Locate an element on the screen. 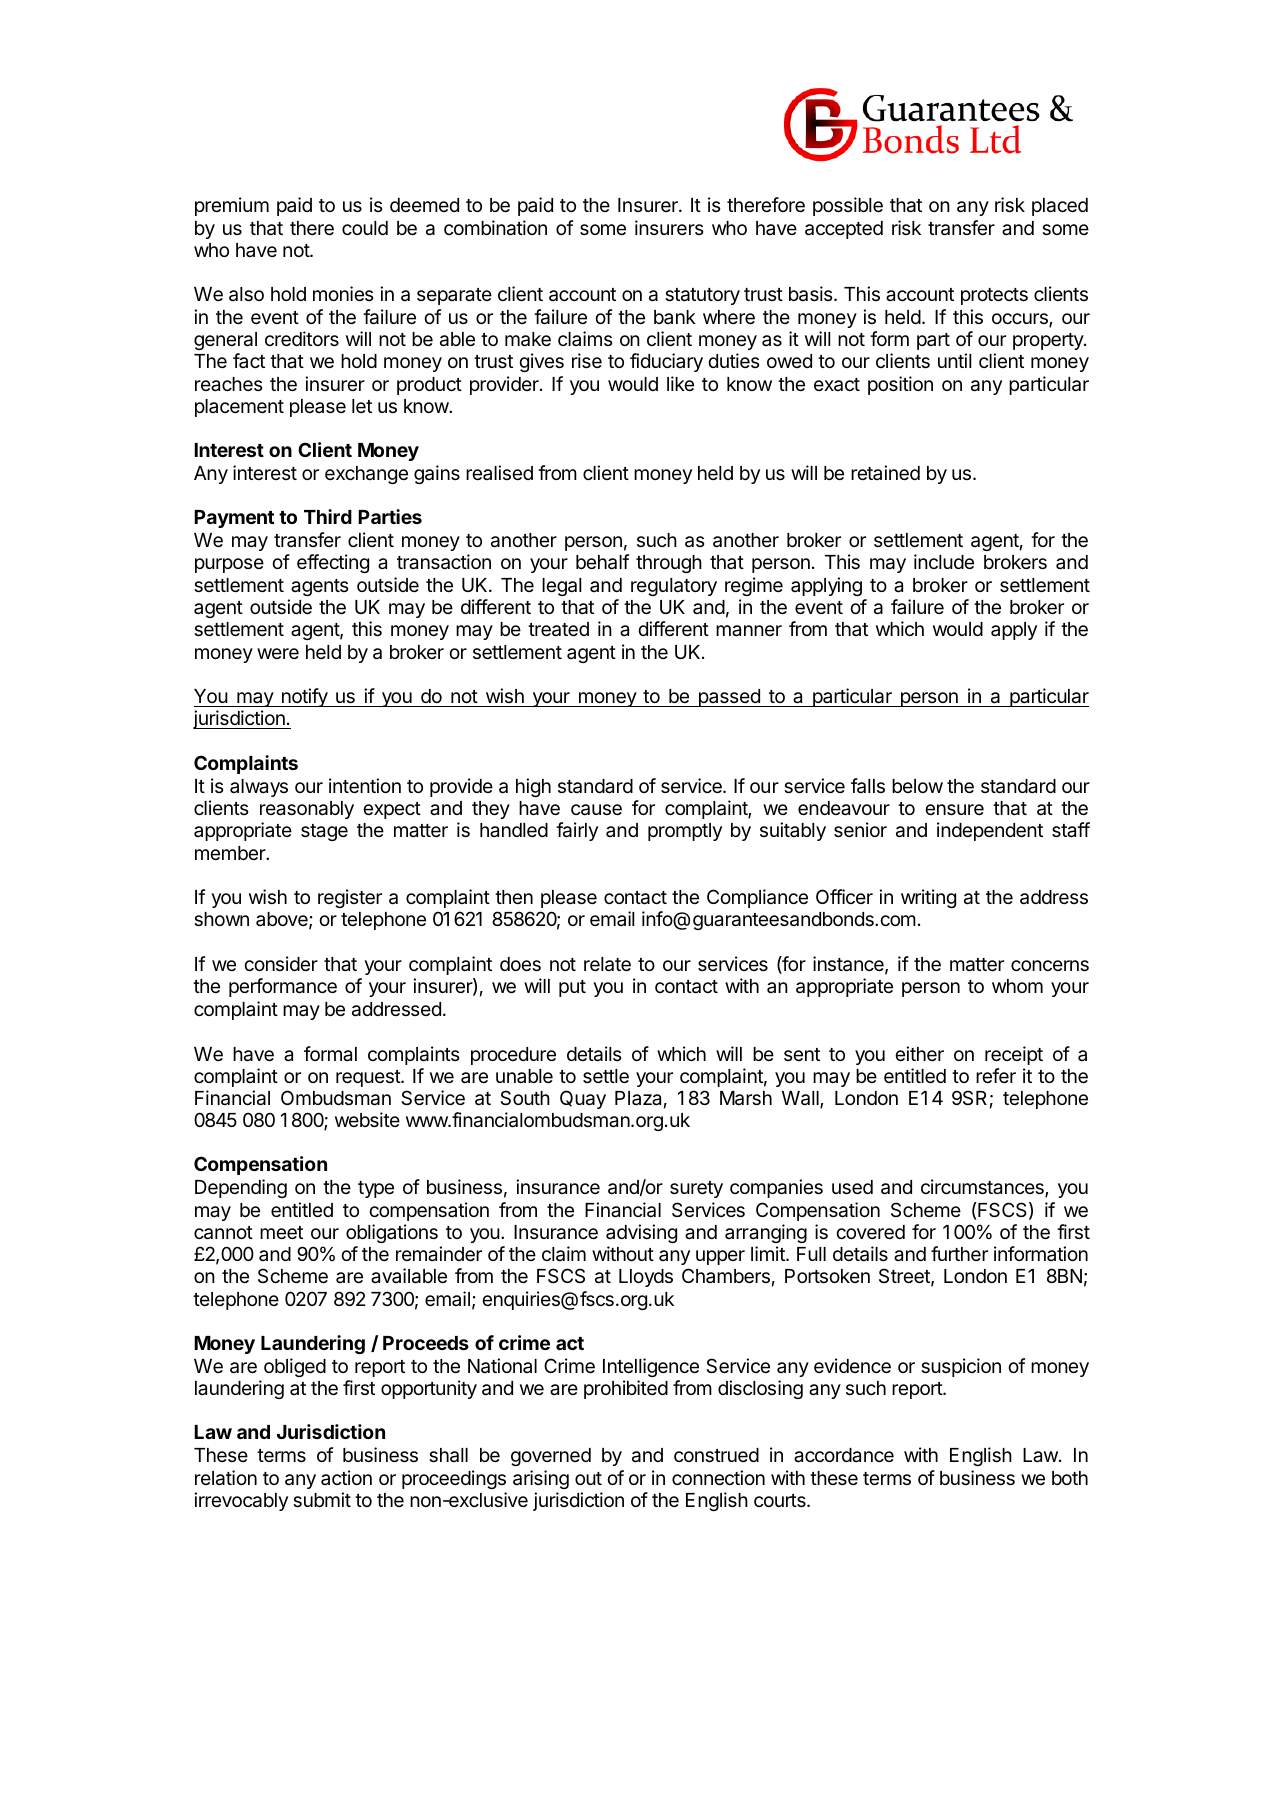 The width and height of the screenshot is (1283, 1815). submit is located at coordinates (322, 1499).
